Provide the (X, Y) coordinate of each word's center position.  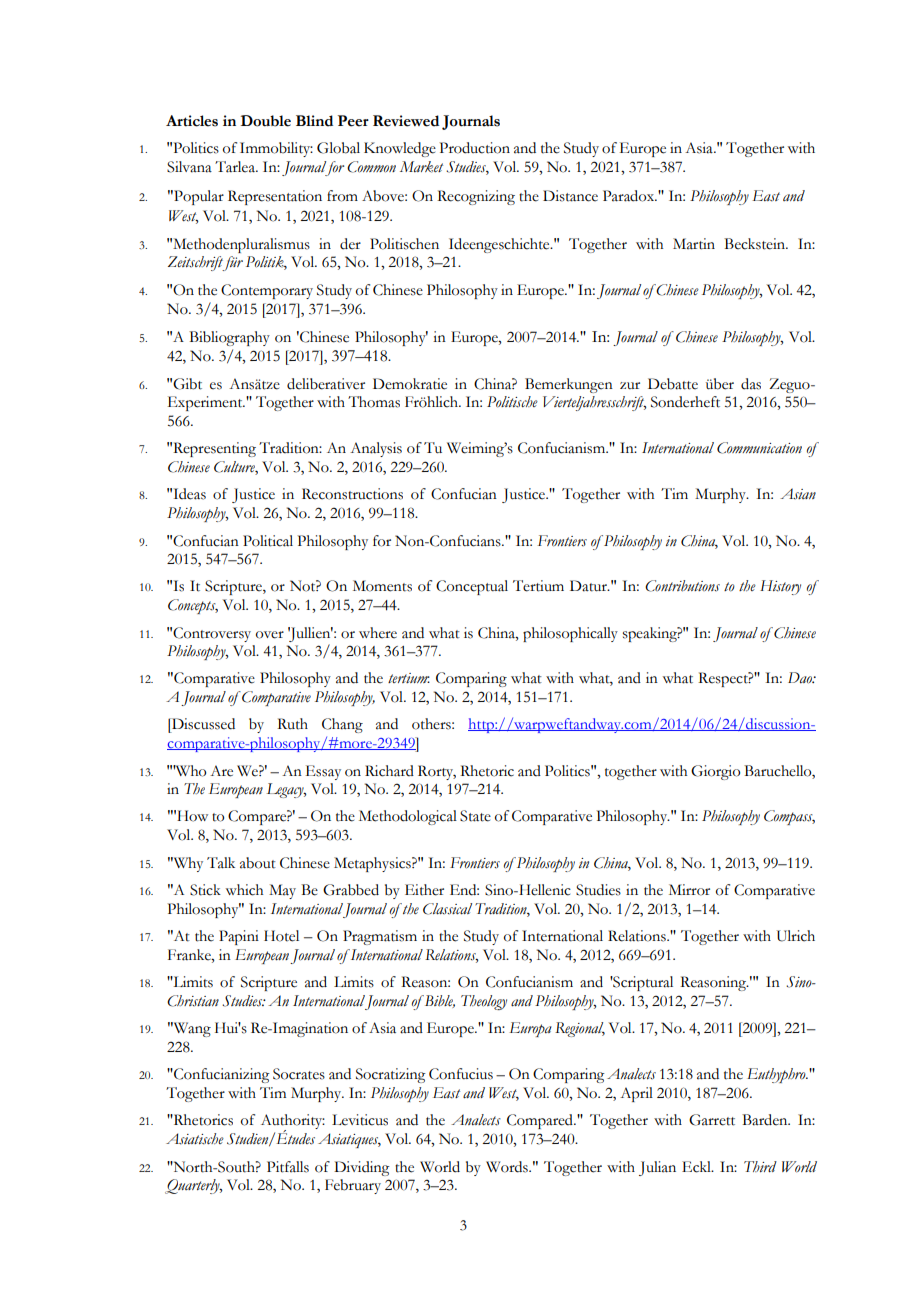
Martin (694, 244)
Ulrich (796, 936)
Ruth (292, 724)
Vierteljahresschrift (595, 403)
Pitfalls (288, 1167)
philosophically (570, 634)
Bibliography (229, 338)
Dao (801, 678)
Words (508, 1167)
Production (475, 148)
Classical (447, 909)
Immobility (276, 149)
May (282, 891)
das (751, 384)
